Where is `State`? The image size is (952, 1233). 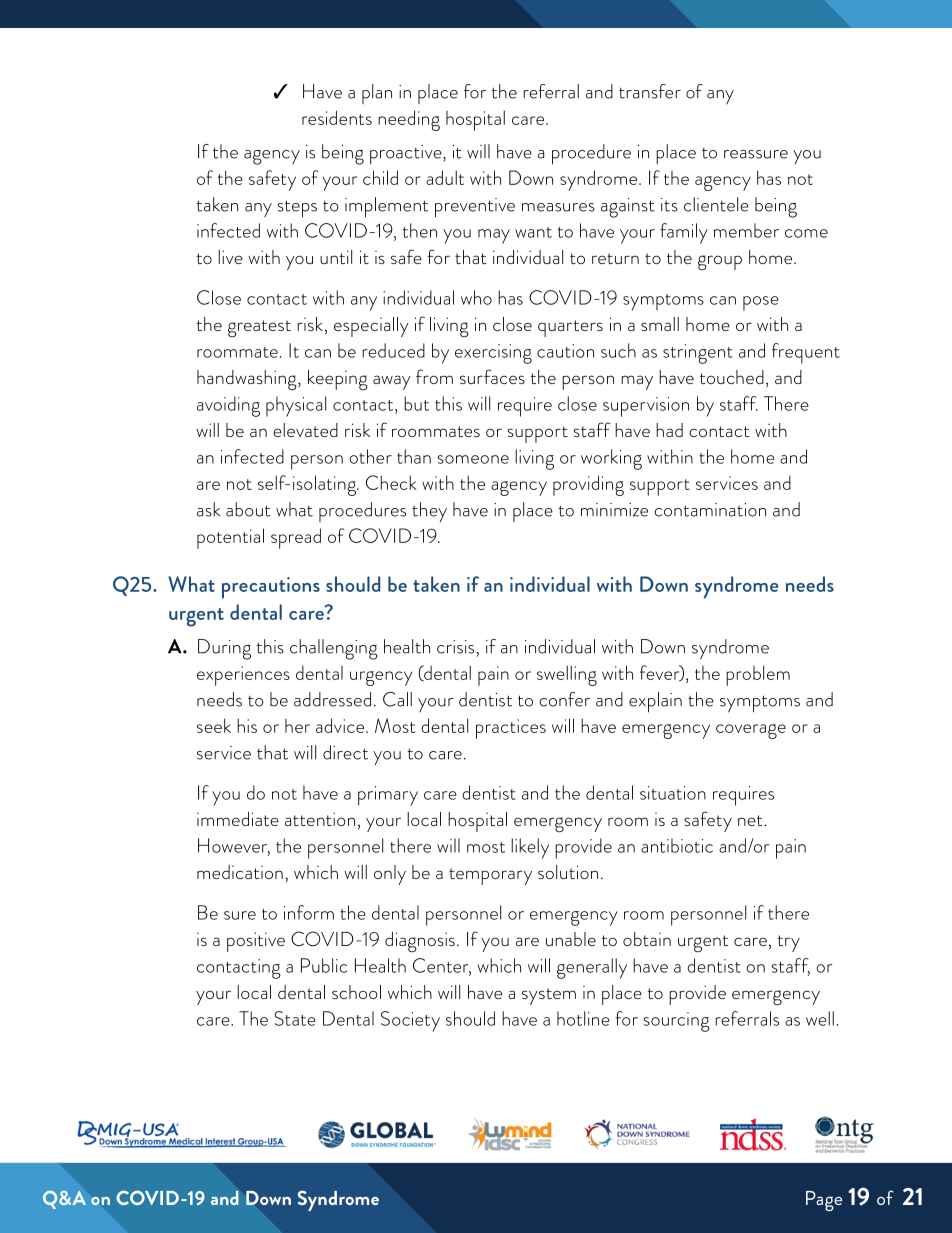
State is located at coordinates (295, 1018).
